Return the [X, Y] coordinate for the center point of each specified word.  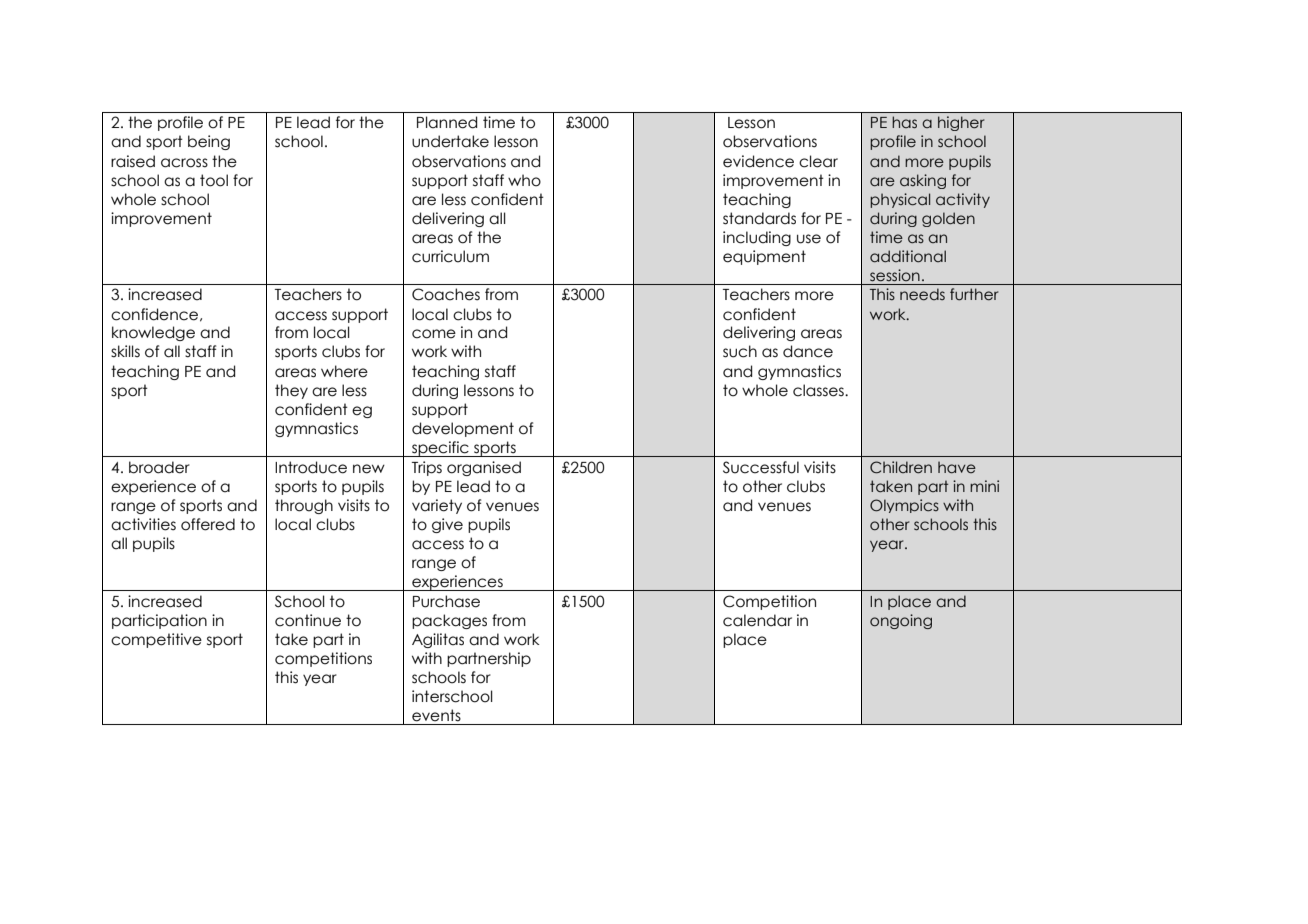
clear [818, 161]
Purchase [446, 601]
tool [214, 180]
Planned [447, 122]
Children [901, 467]
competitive [156, 640]
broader [159, 467]
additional [908, 256]
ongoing [901, 621]
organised [484, 468]
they [291, 391]
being [209, 142]
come [434, 334]
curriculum [450, 256]
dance [808, 351]
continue [308, 620]
